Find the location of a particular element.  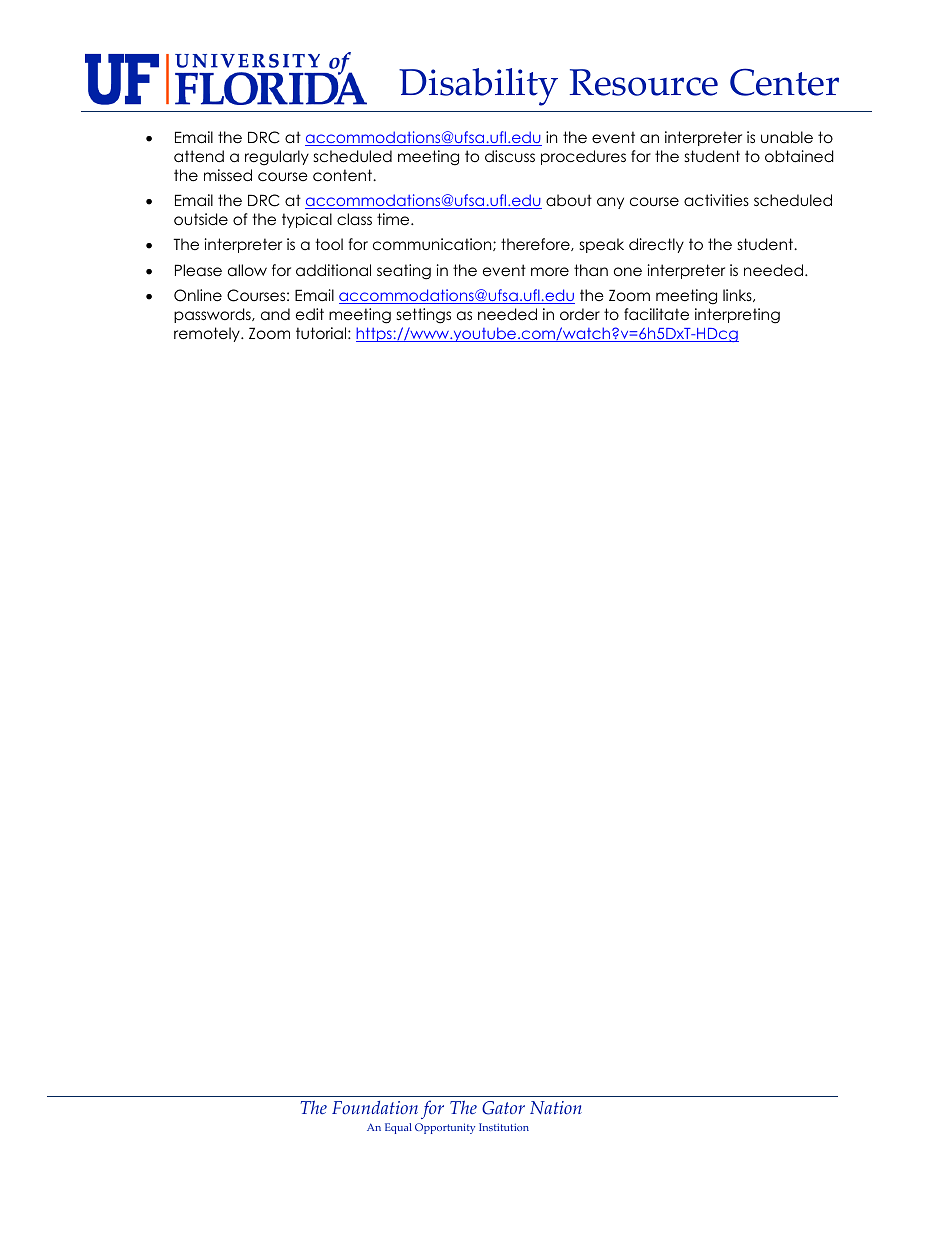

interpreting is located at coordinates (737, 316).
